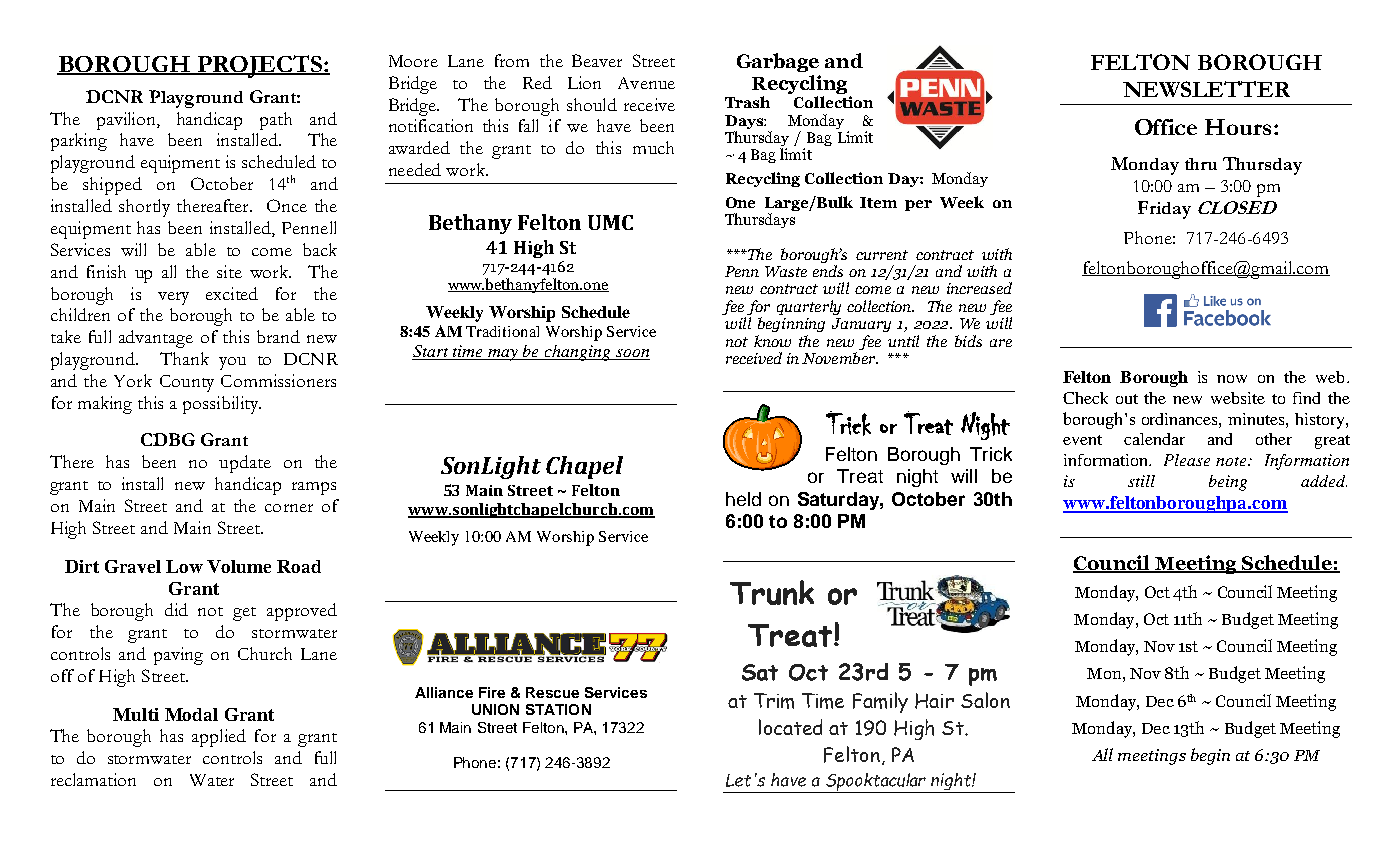  I want to click on quarterly, so click(809, 307).
